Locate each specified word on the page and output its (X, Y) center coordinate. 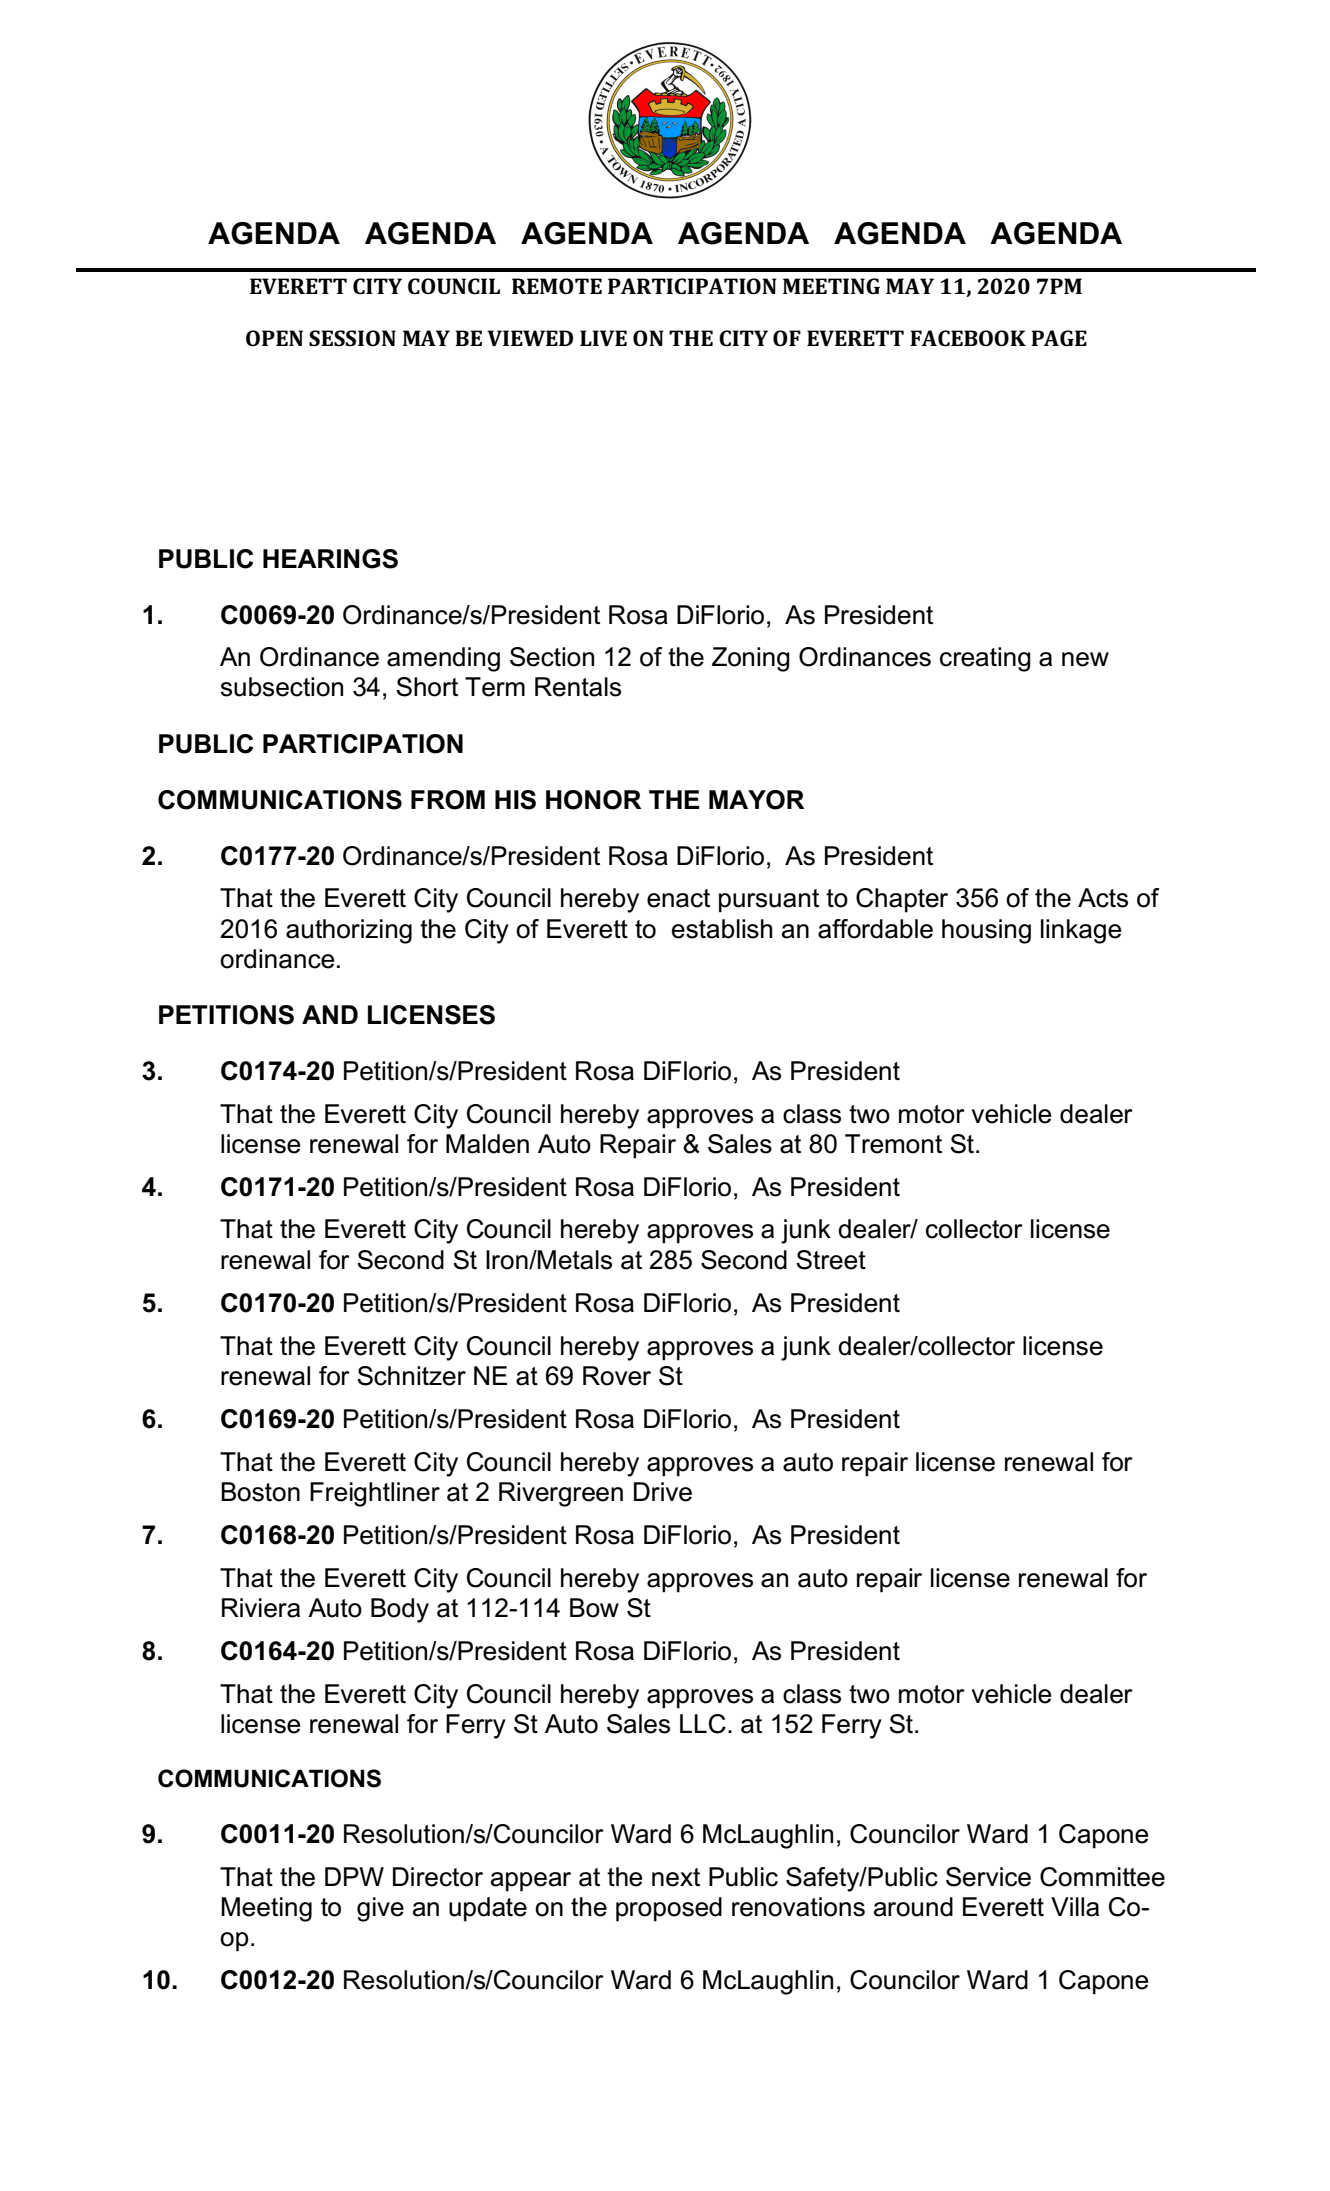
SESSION (352, 338)
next (676, 1877)
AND (330, 1014)
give (380, 1909)
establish (722, 929)
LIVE (603, 338)
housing (986, 931)
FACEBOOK (968, 338)
